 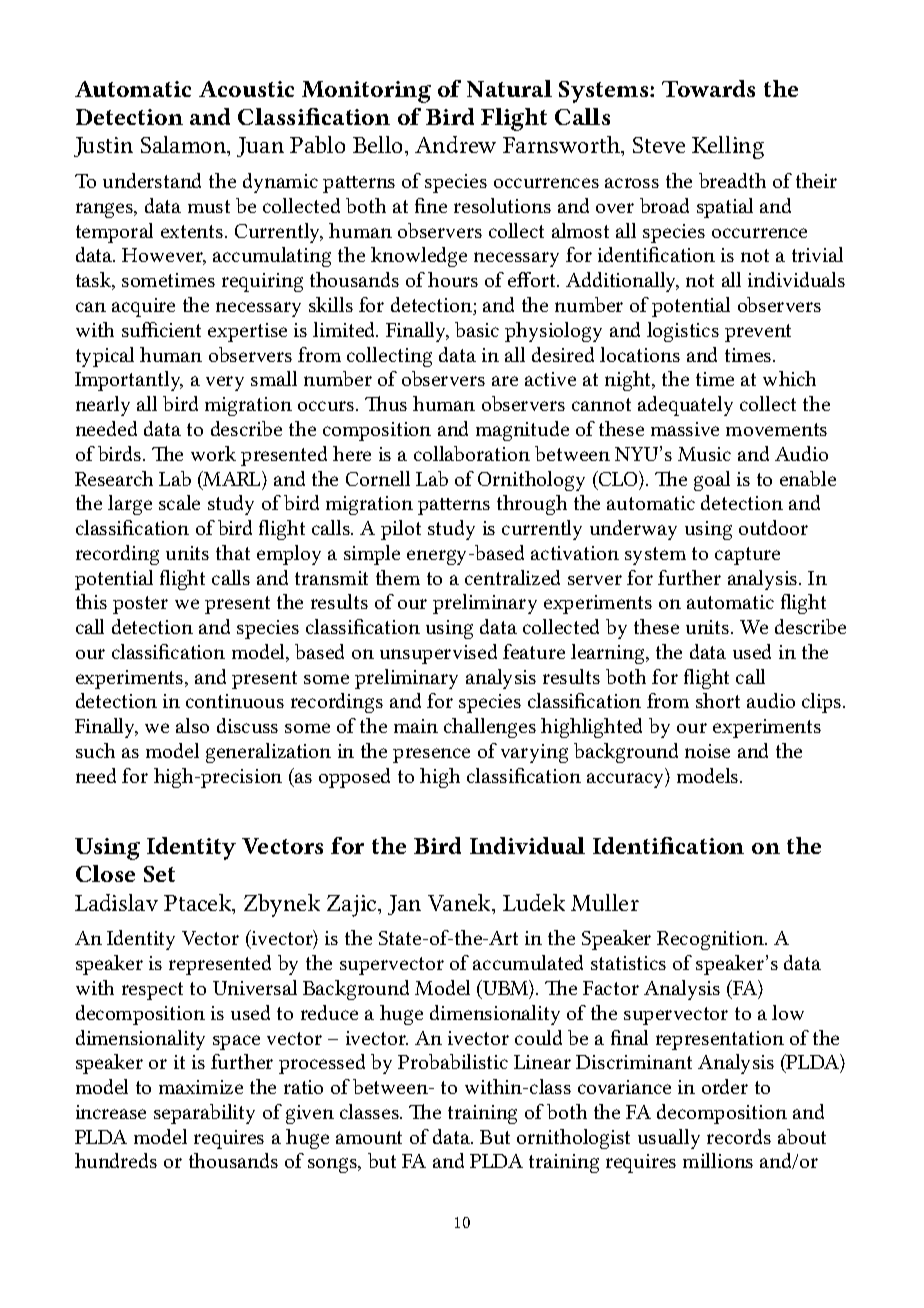 What do you see at coordinates (707, 751) in the screenshot?
I see `noise` at bounding box center [707, 751].
